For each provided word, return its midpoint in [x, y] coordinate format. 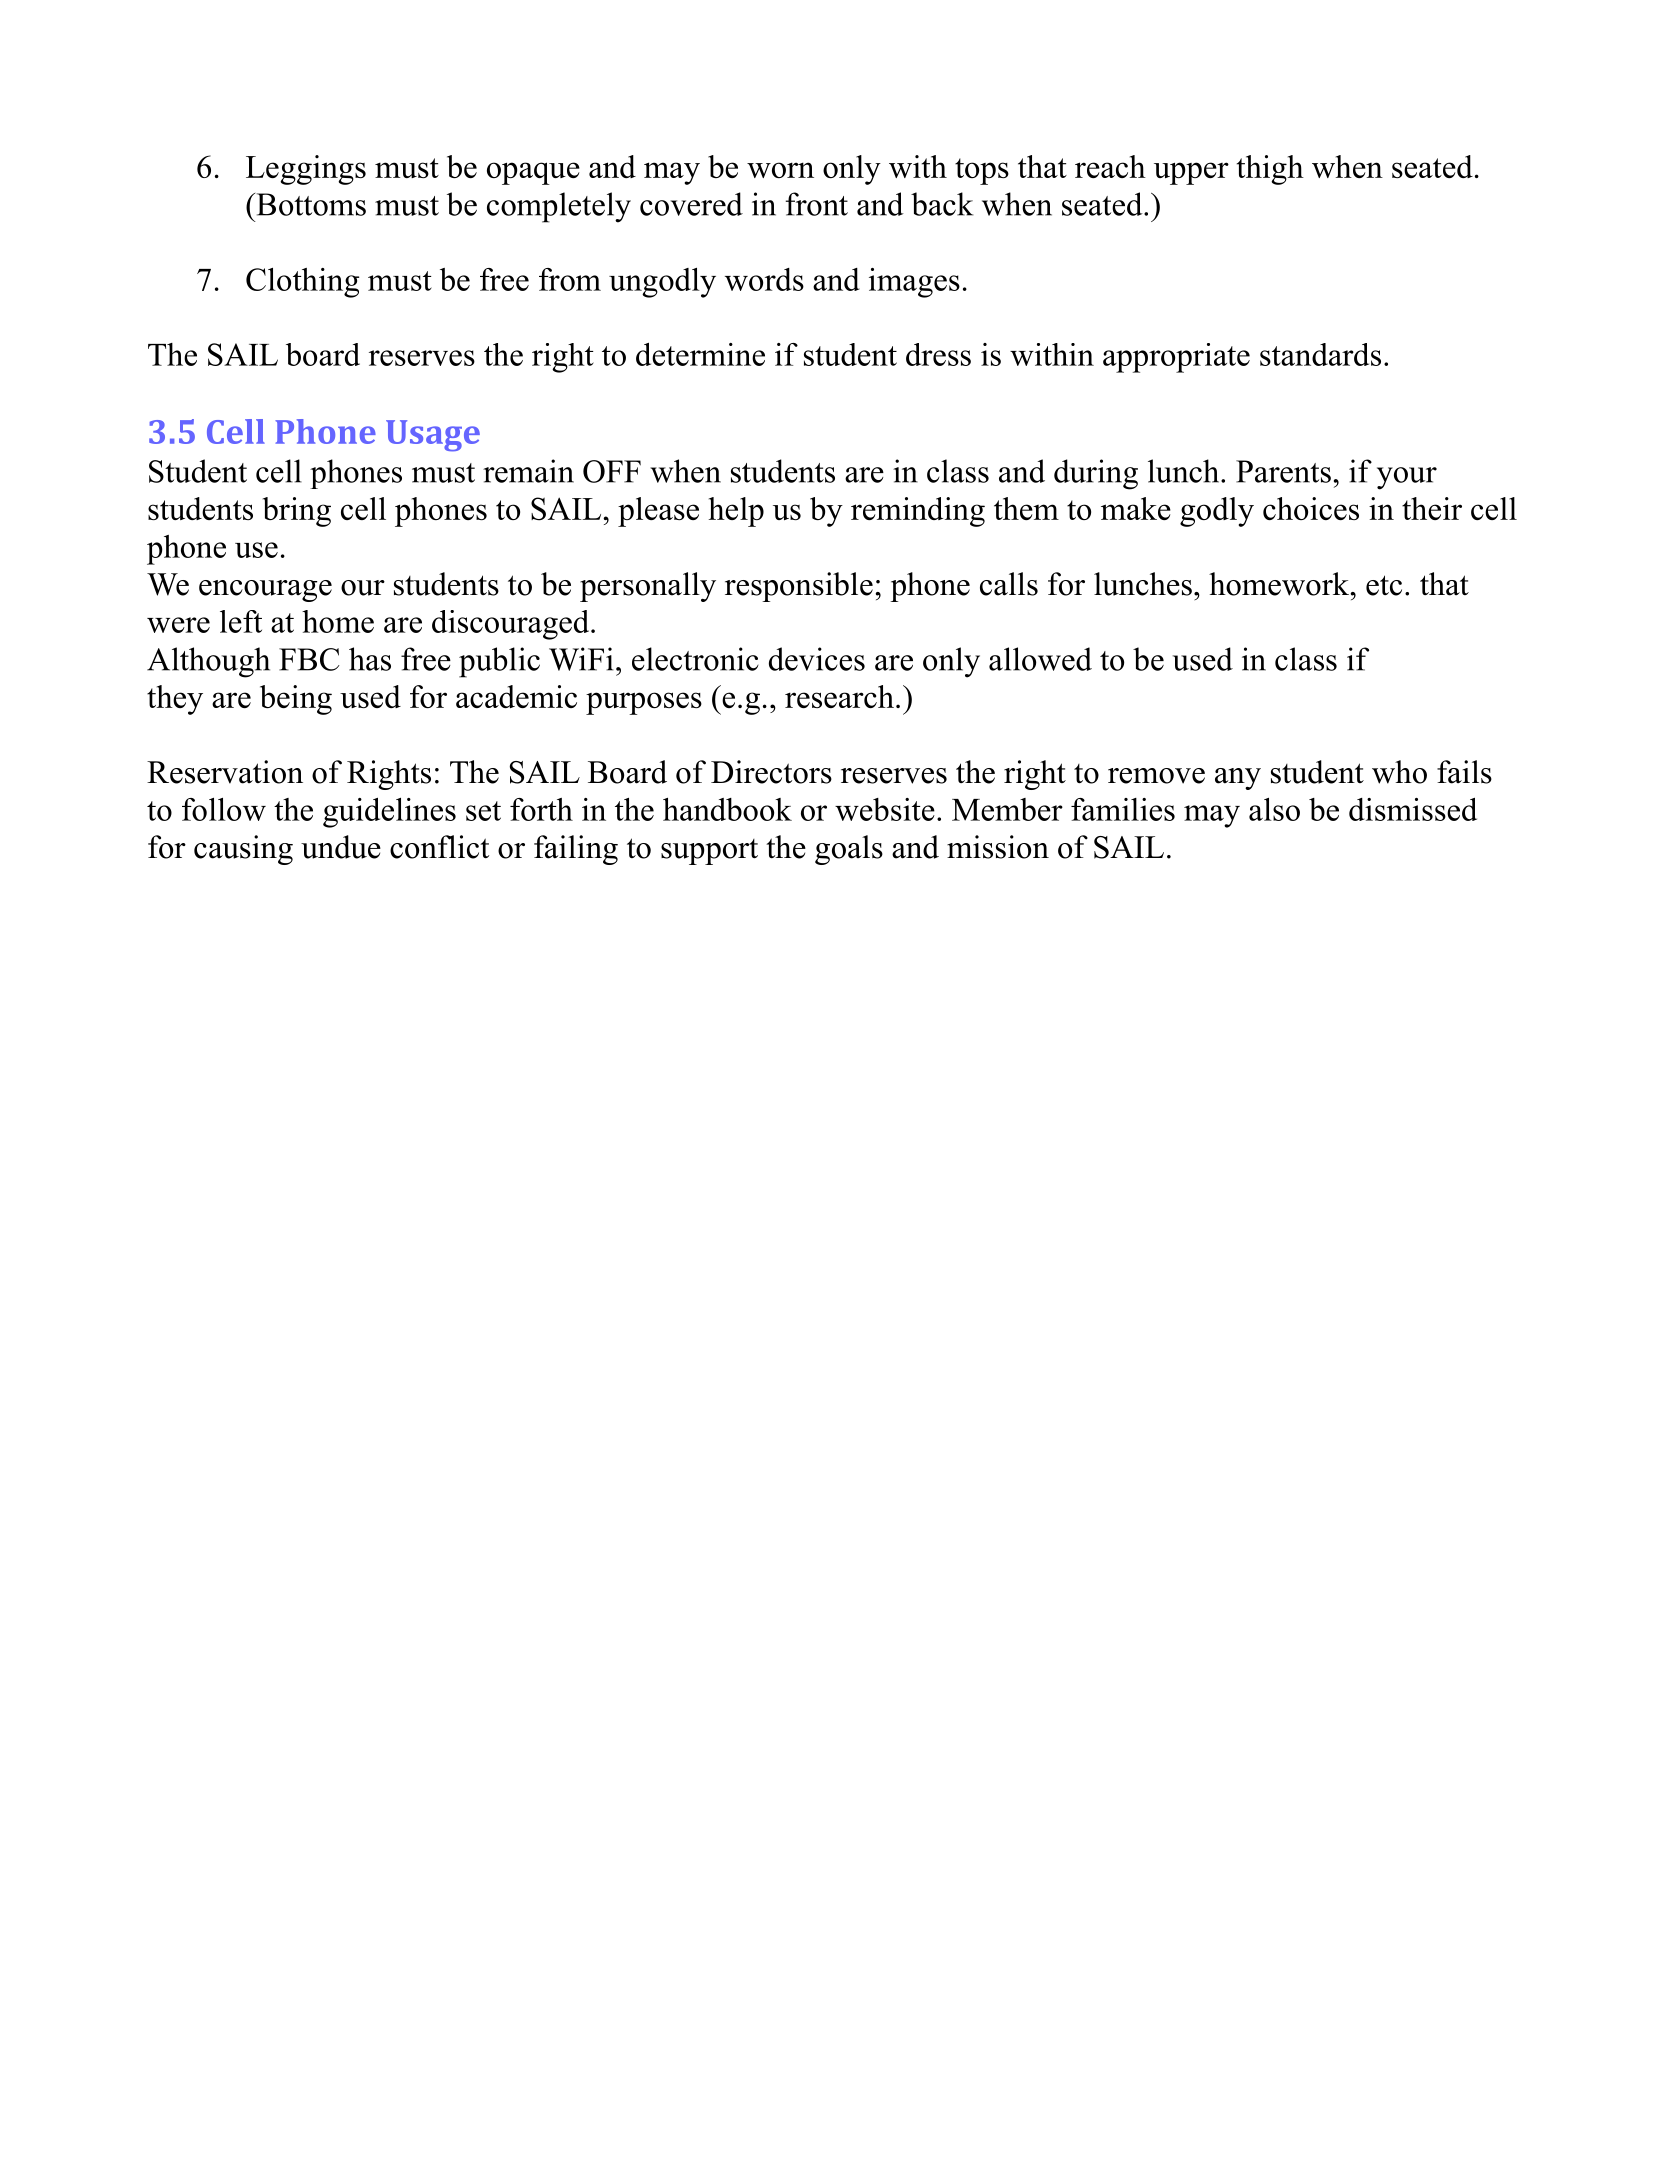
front [817, 204]
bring [297, 512]
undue [341, 847]
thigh [1270, 170]
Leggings [306, 170]
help [736, 512]
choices [1311, 508]
